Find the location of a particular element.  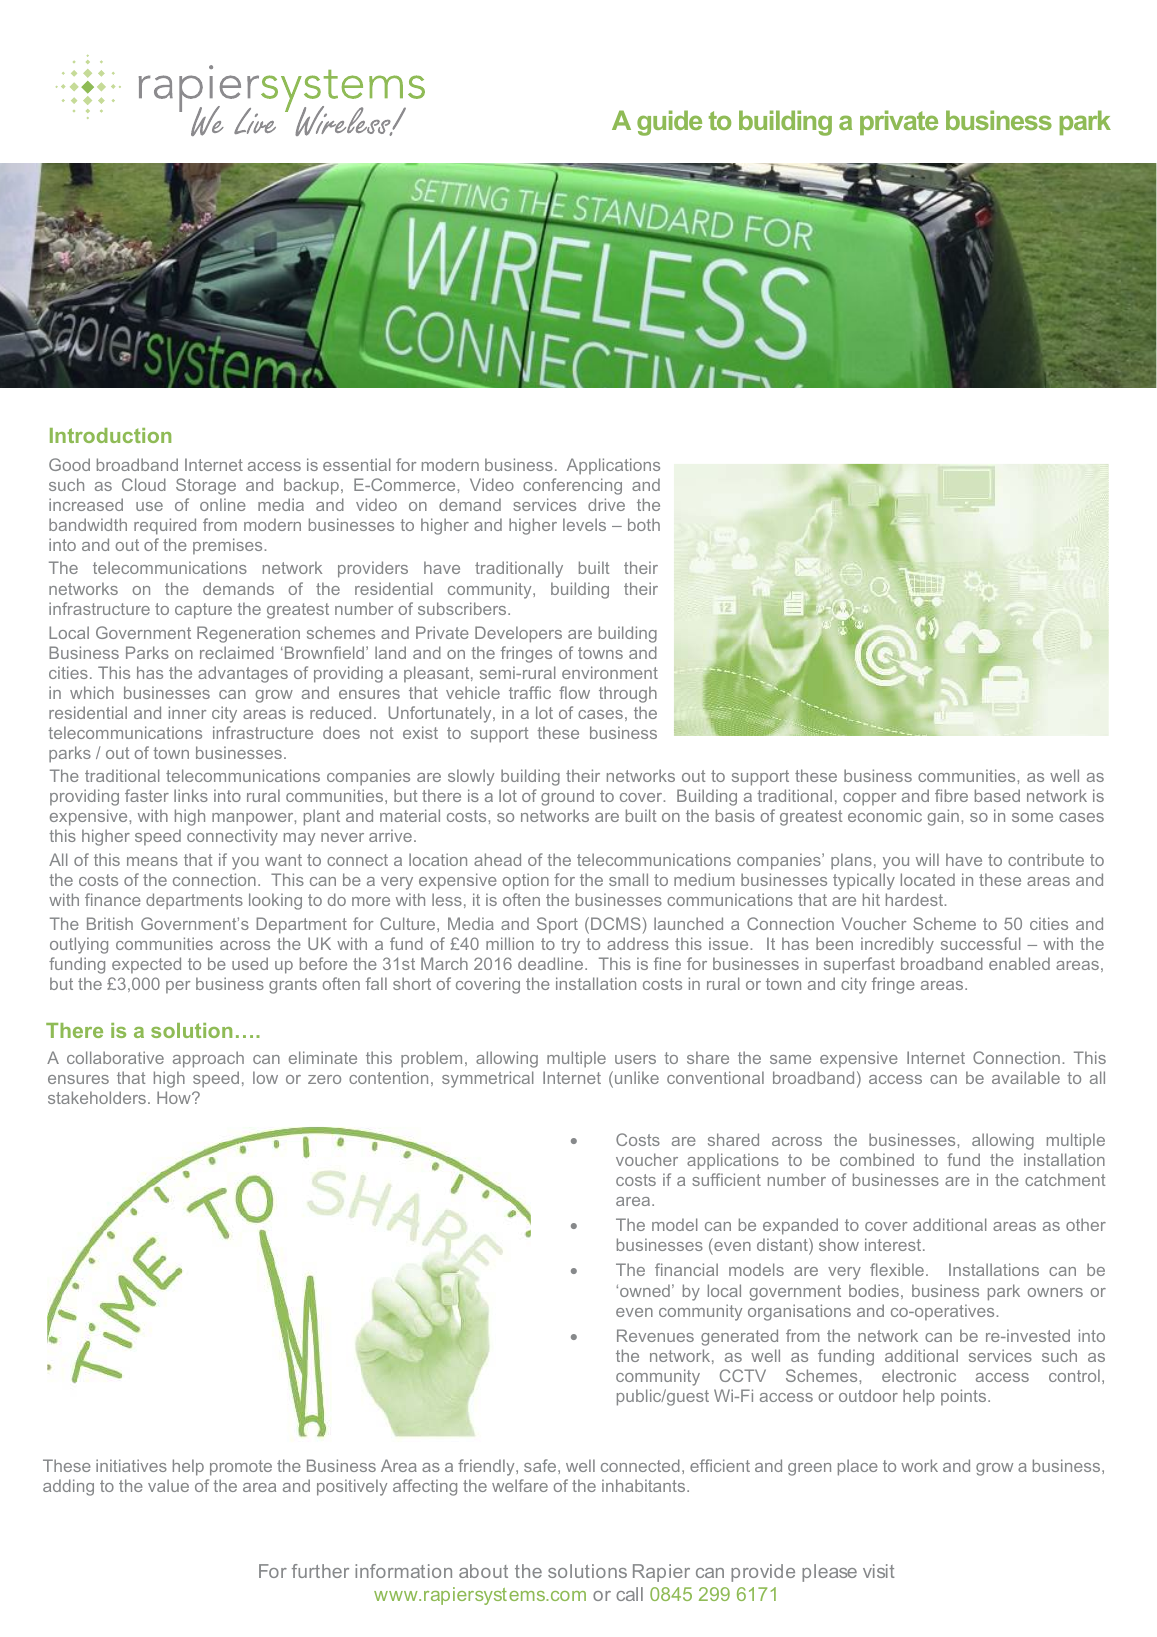

guide is located at coordinates (669, 123).
